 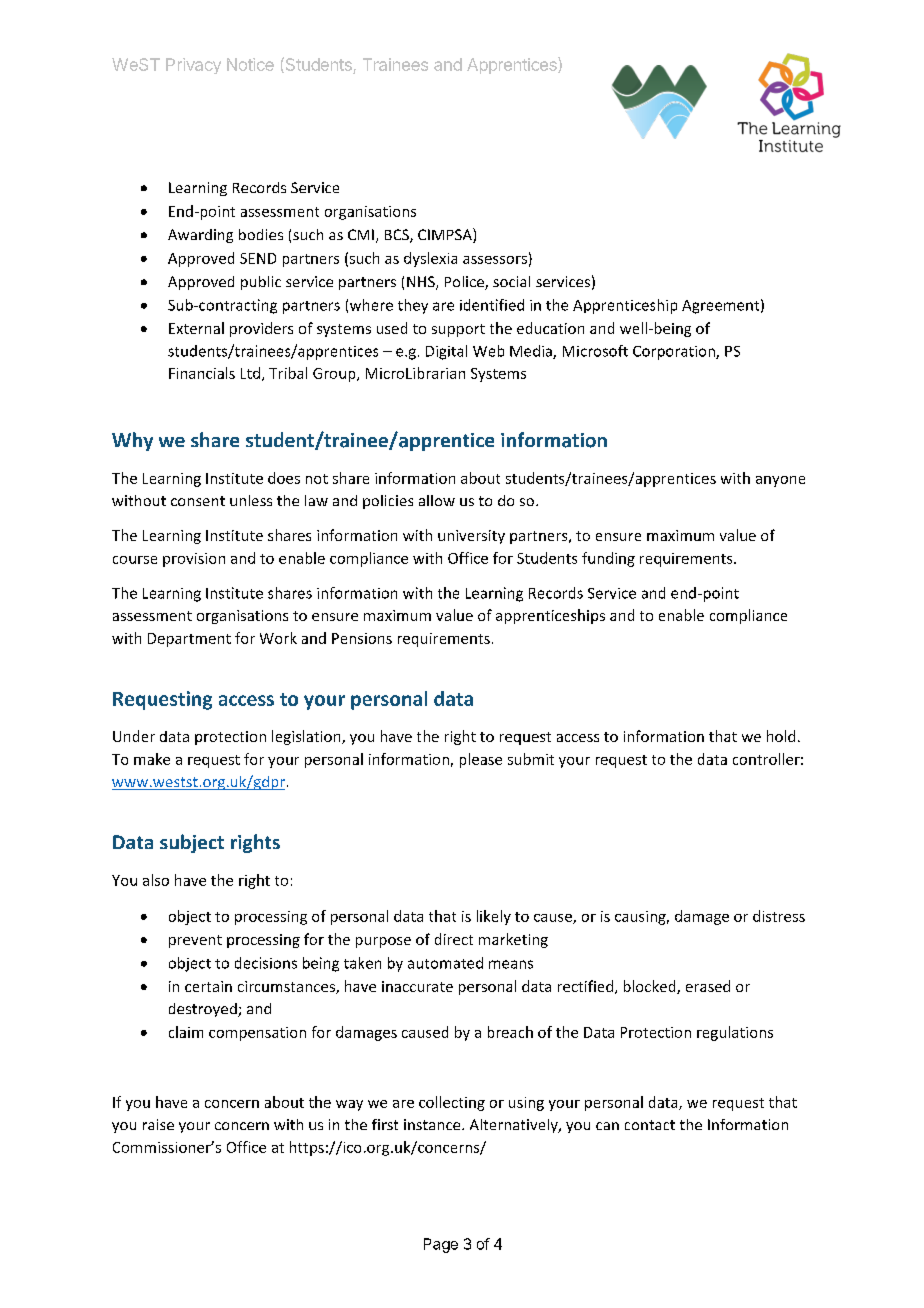 What do you see at coordinates (495, 260) in the screenshot?
I see `assessors` at bounding box center [495, 260].
